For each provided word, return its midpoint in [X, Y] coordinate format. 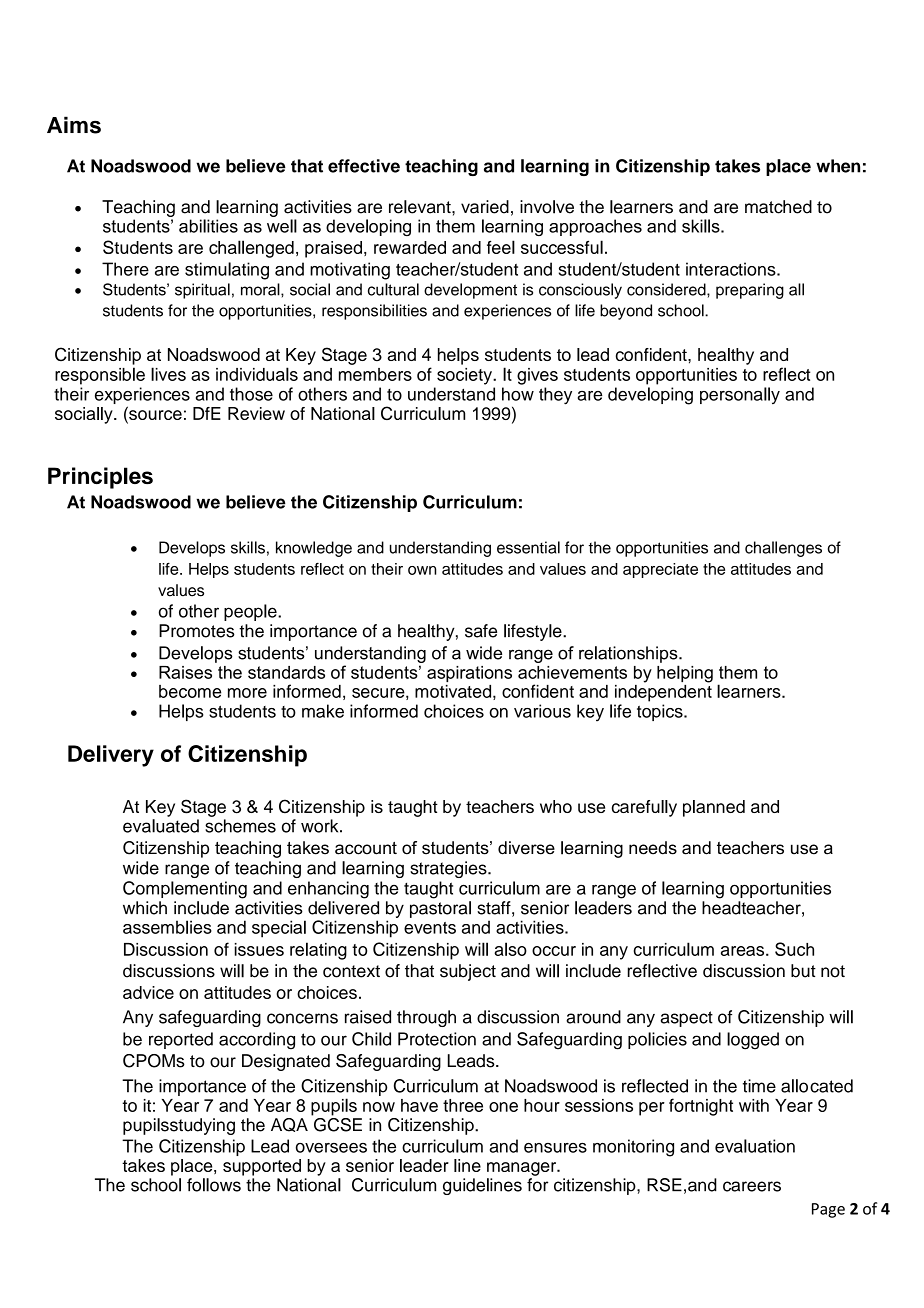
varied [485, 207]
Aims [74, 125]
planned [714, 808]
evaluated [161, 826]
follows [214, 1185]
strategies [449, 869]
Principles [100, 478]
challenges [783, 549]
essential [528, 547]
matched [778, 207]
